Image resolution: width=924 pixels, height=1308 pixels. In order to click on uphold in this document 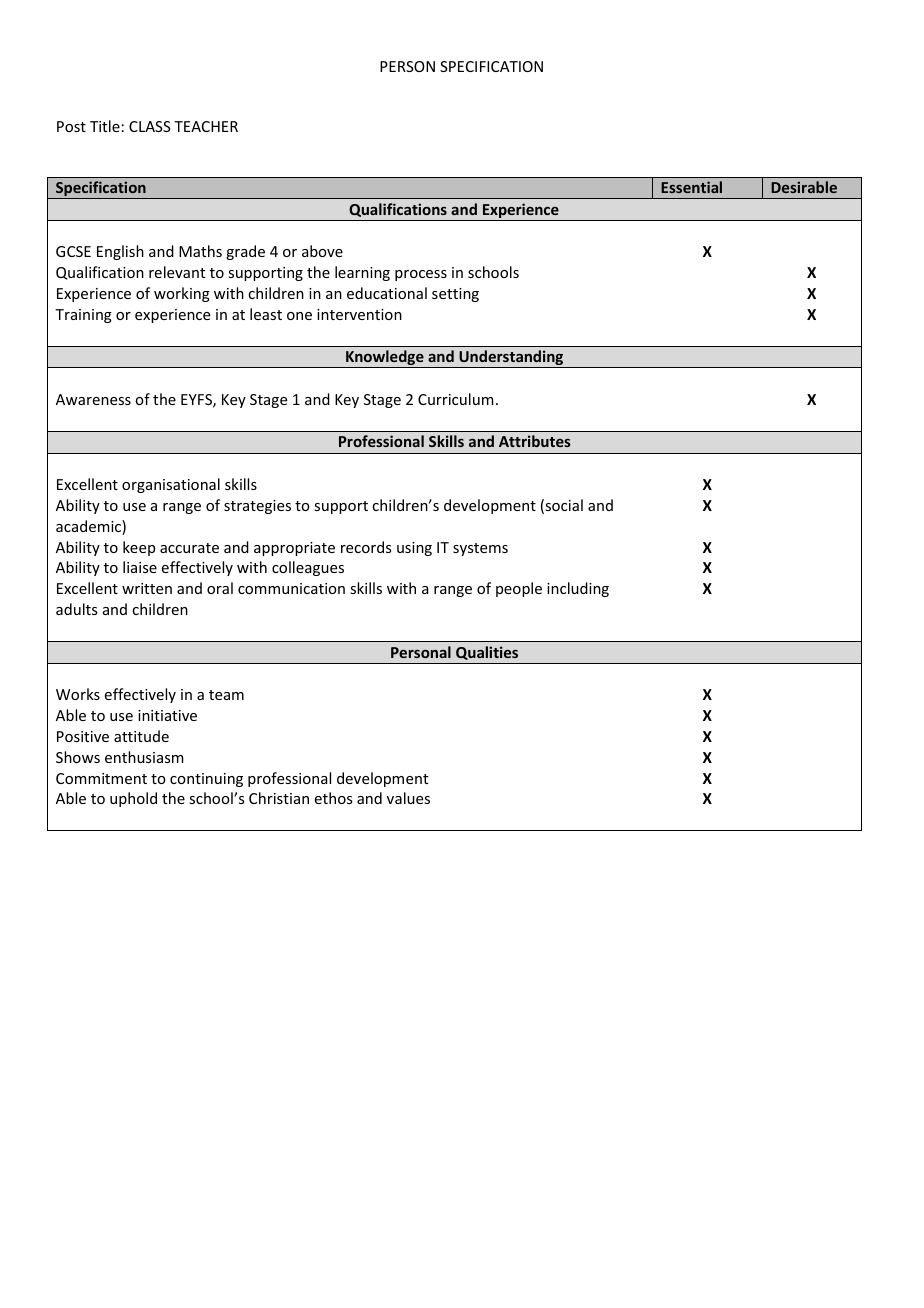, I will do `click(133, 799)`.
